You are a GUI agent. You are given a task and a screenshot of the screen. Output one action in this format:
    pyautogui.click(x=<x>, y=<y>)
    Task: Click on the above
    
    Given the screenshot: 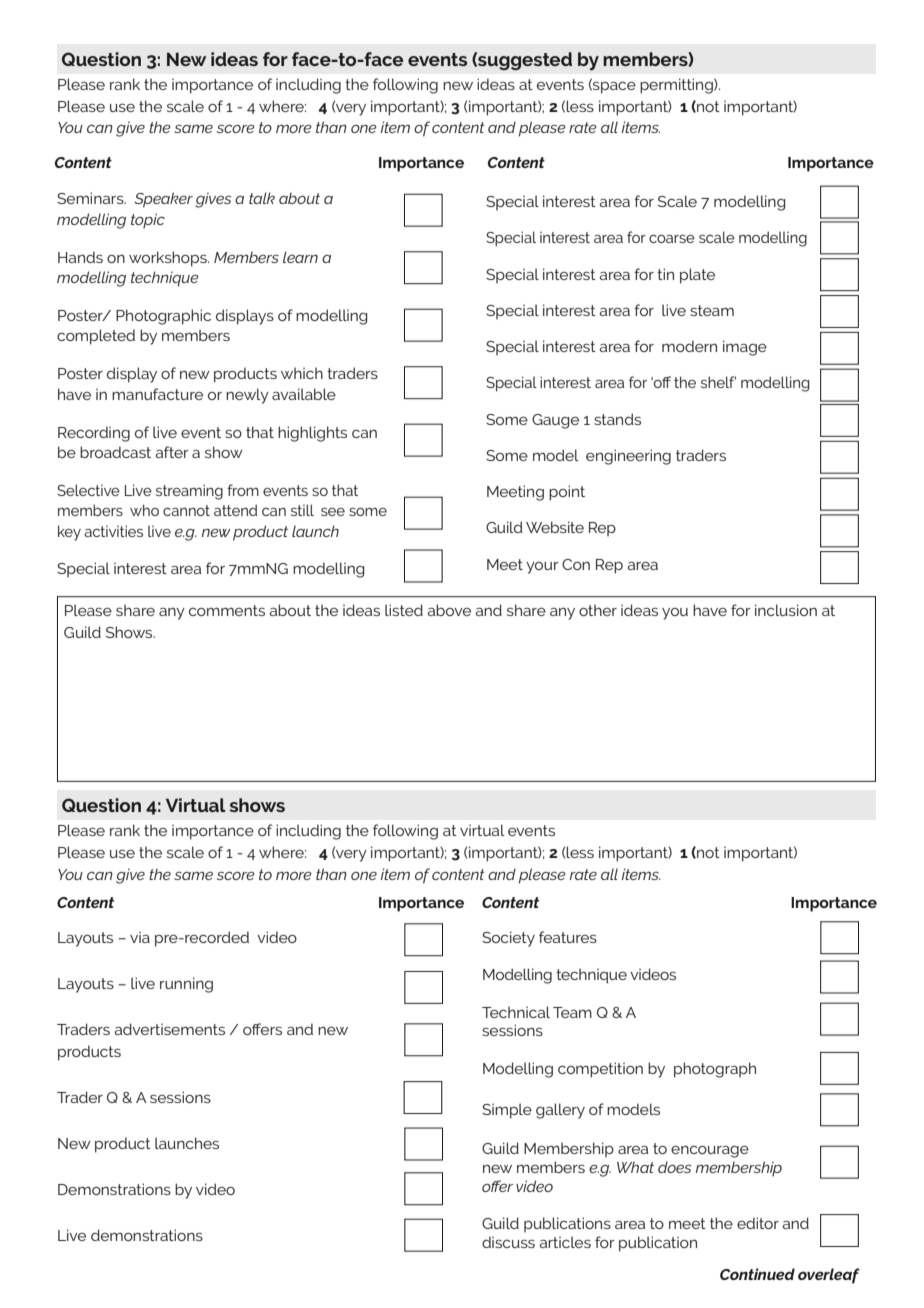 What is the action you would take?
    pyautogui.click(x=449, y=610)
